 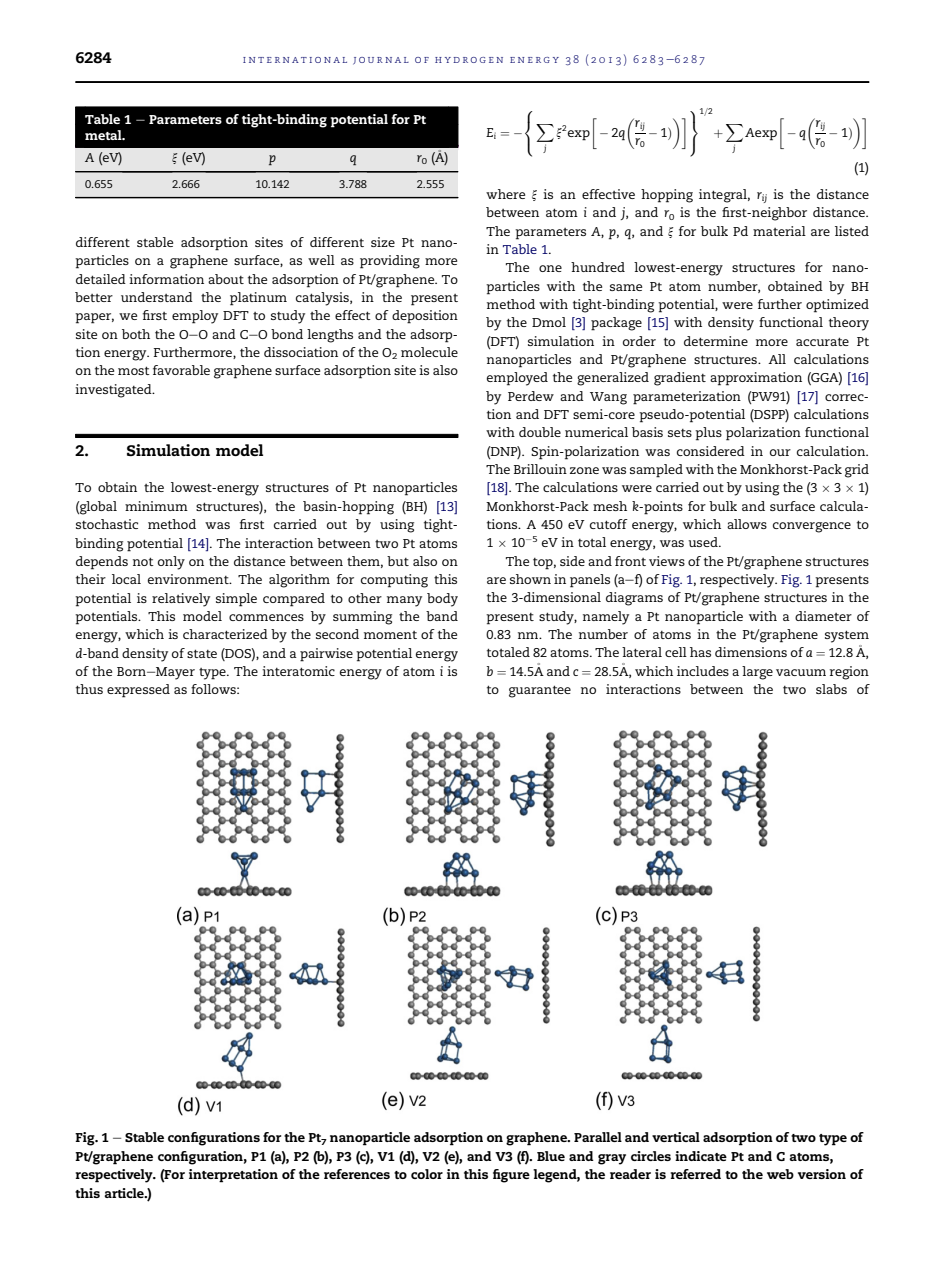 I want to click on material, so click(x=779, y=231).
